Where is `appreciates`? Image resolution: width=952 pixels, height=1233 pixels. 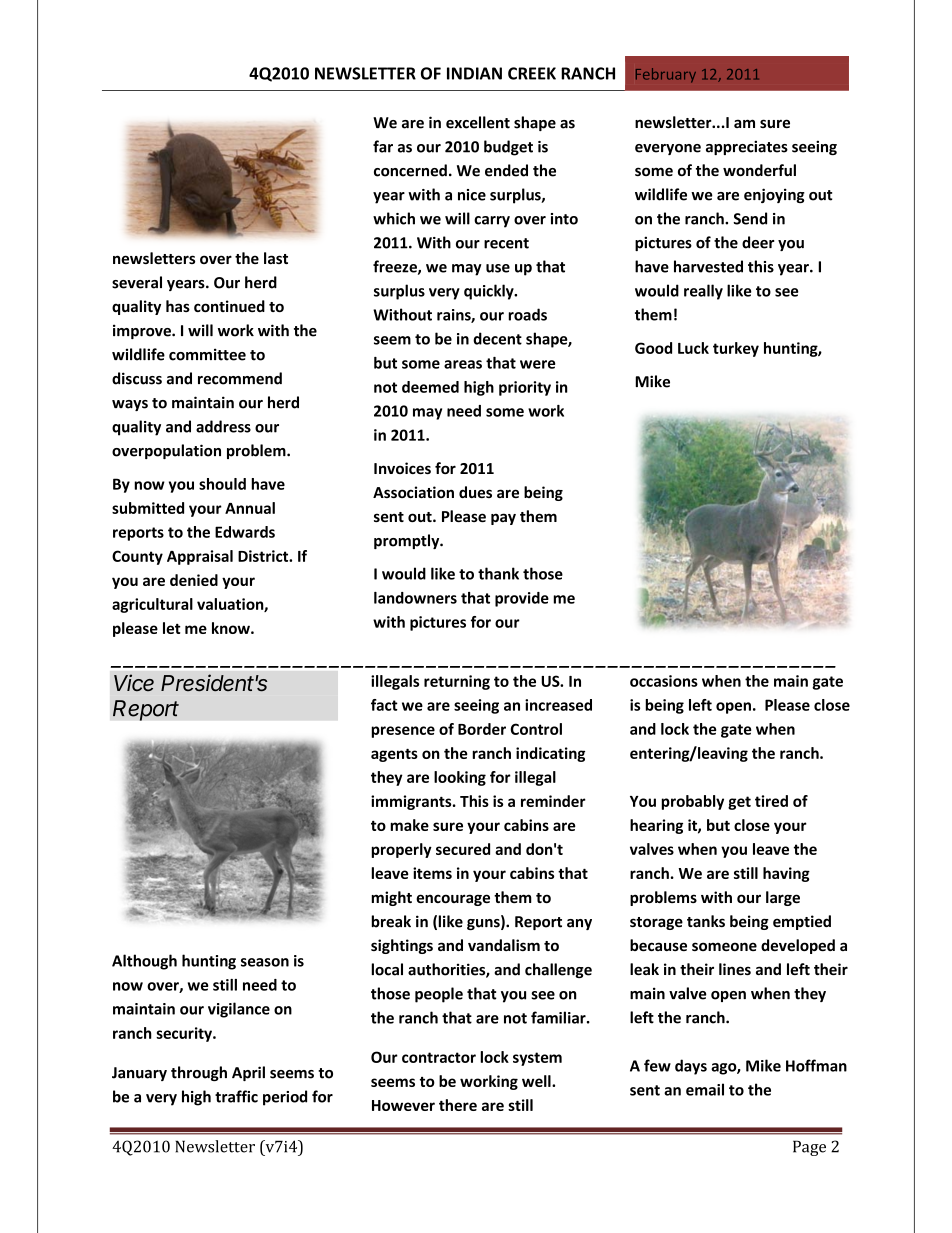
appreciates is located at coordinates (747, 147).
